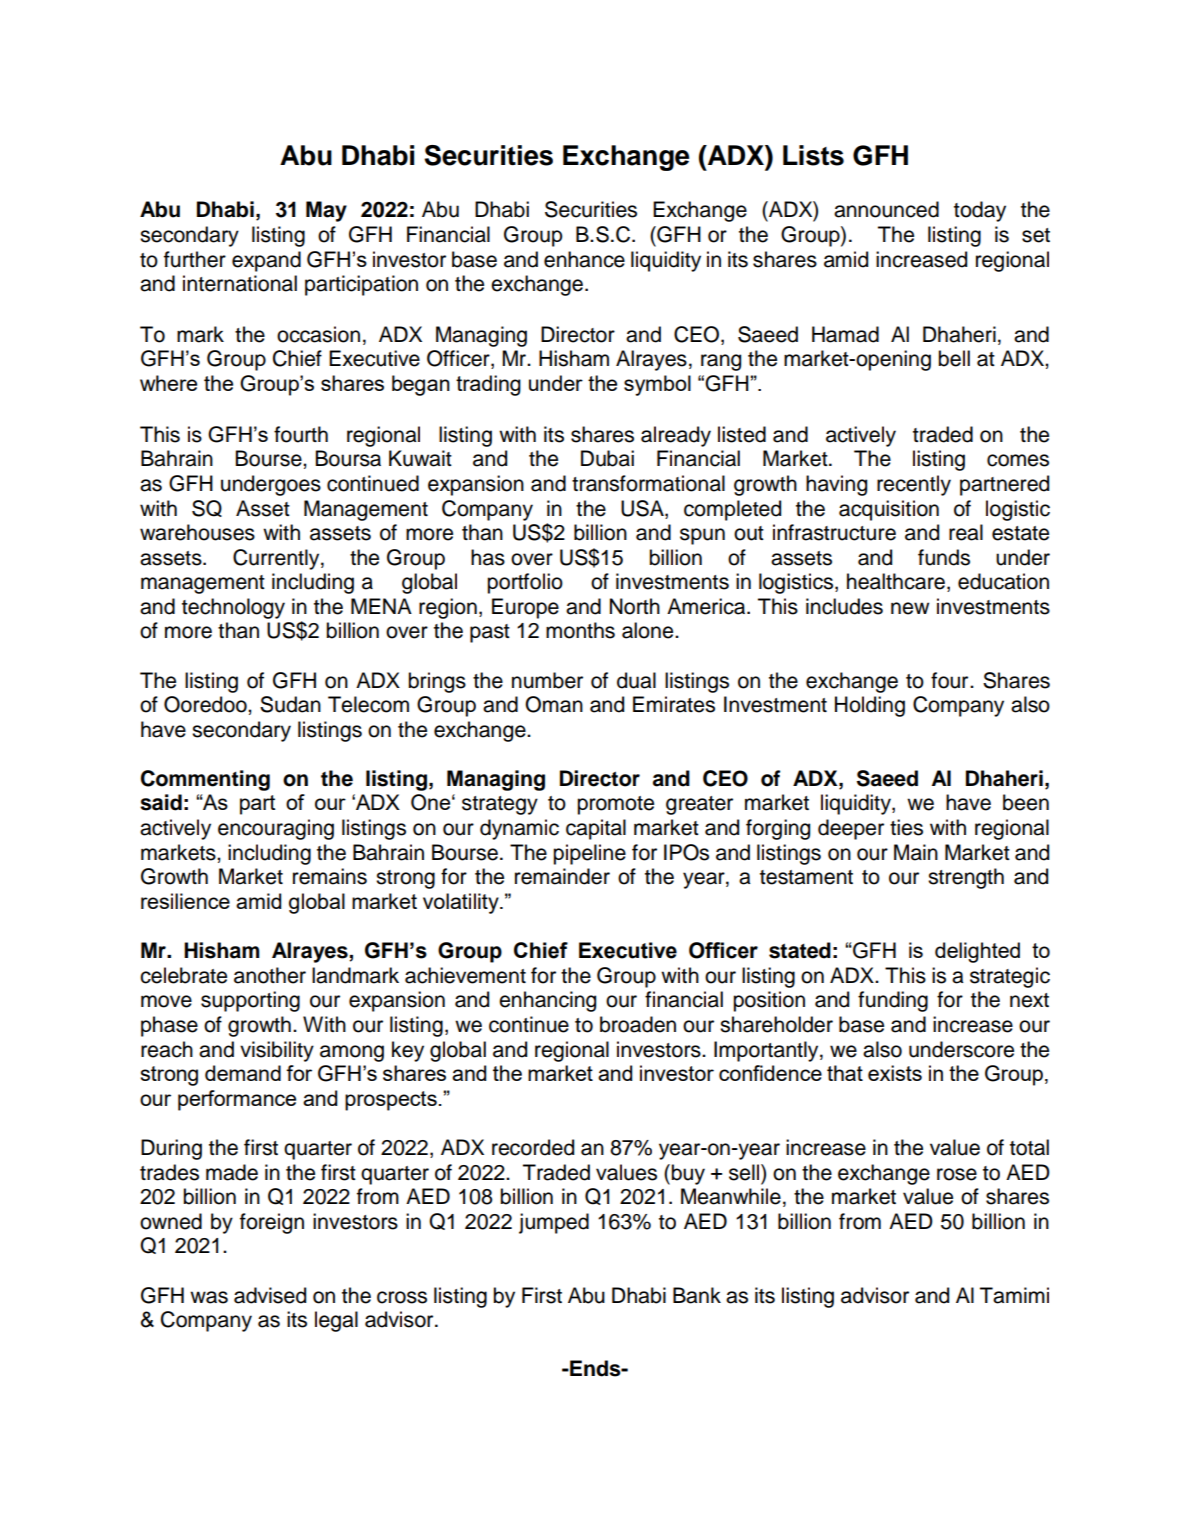 Image resolution: width=1190 pixels, height=1540 pixels. I want to click on announced, so click(886, 209).
